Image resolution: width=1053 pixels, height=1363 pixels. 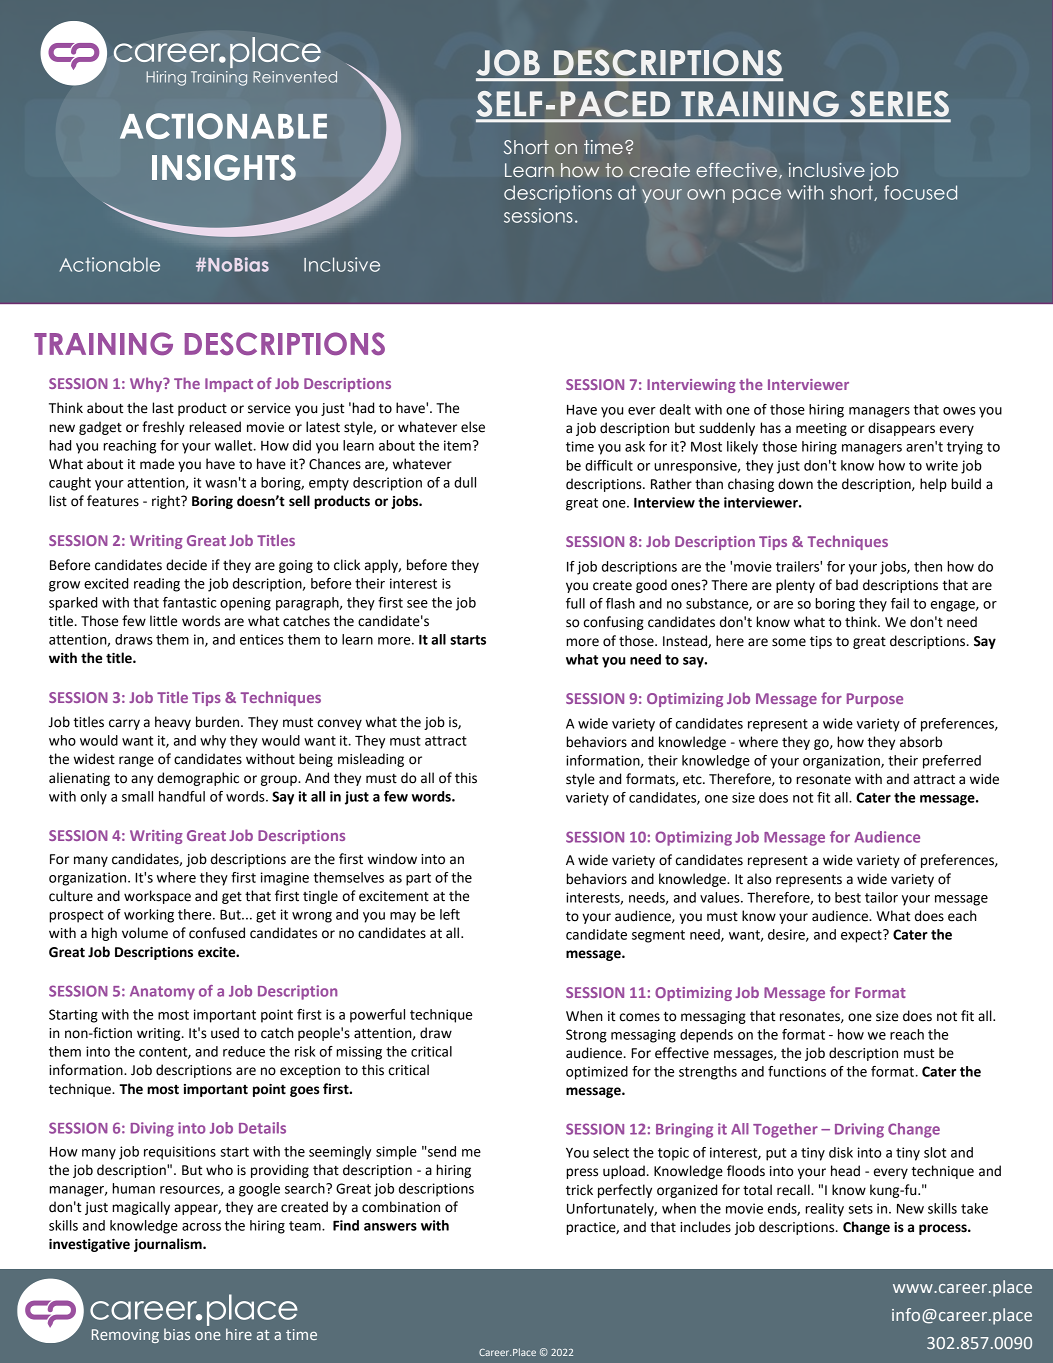 What do you see at coordinates (167, 502) in the image?
I see `right` at bounding box center [167, 502].
